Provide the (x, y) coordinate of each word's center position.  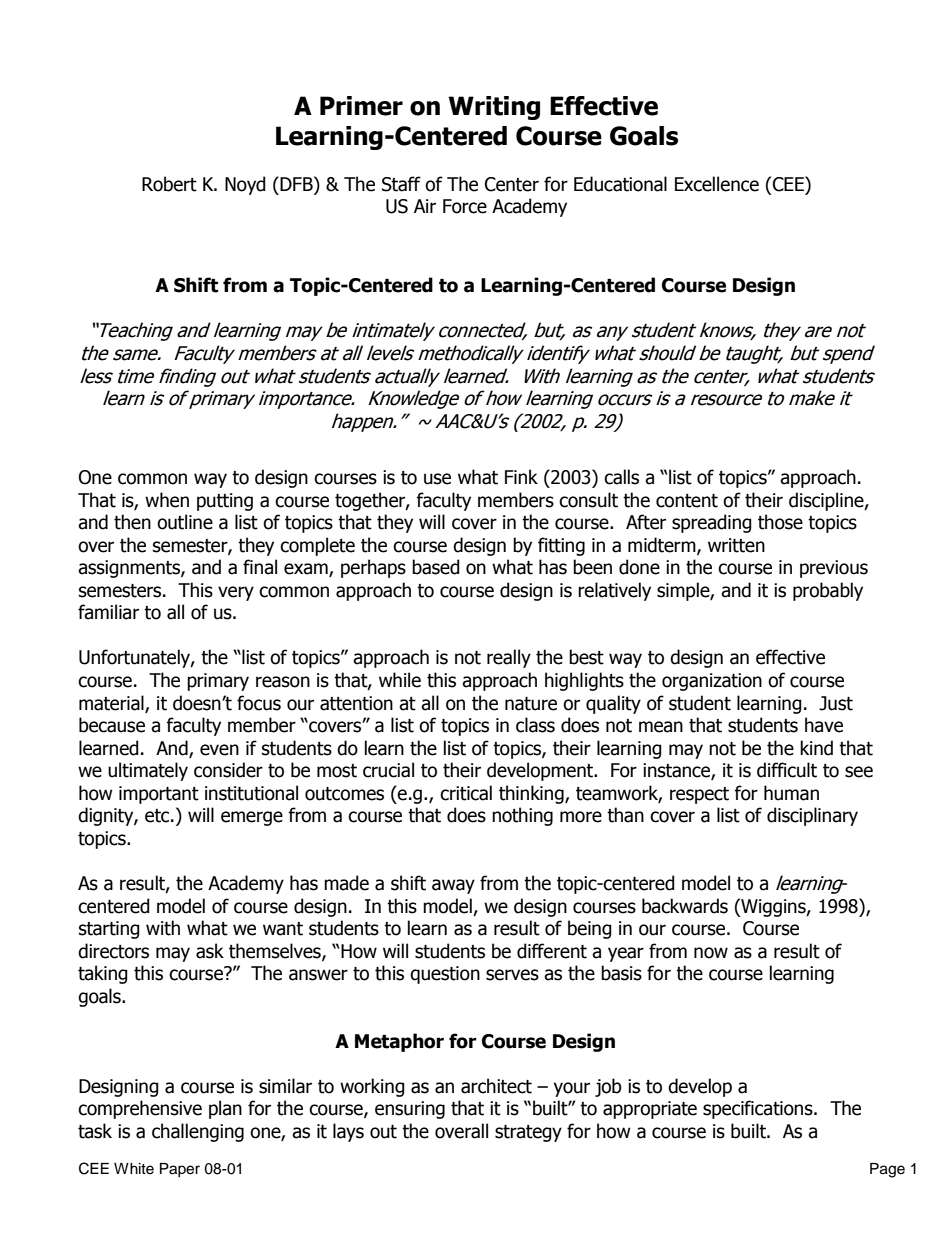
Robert (169, 184)
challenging (198, 1132)
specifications (759, 1109)
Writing (494, 108)
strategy (528, 1133)
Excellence (717, 184)
